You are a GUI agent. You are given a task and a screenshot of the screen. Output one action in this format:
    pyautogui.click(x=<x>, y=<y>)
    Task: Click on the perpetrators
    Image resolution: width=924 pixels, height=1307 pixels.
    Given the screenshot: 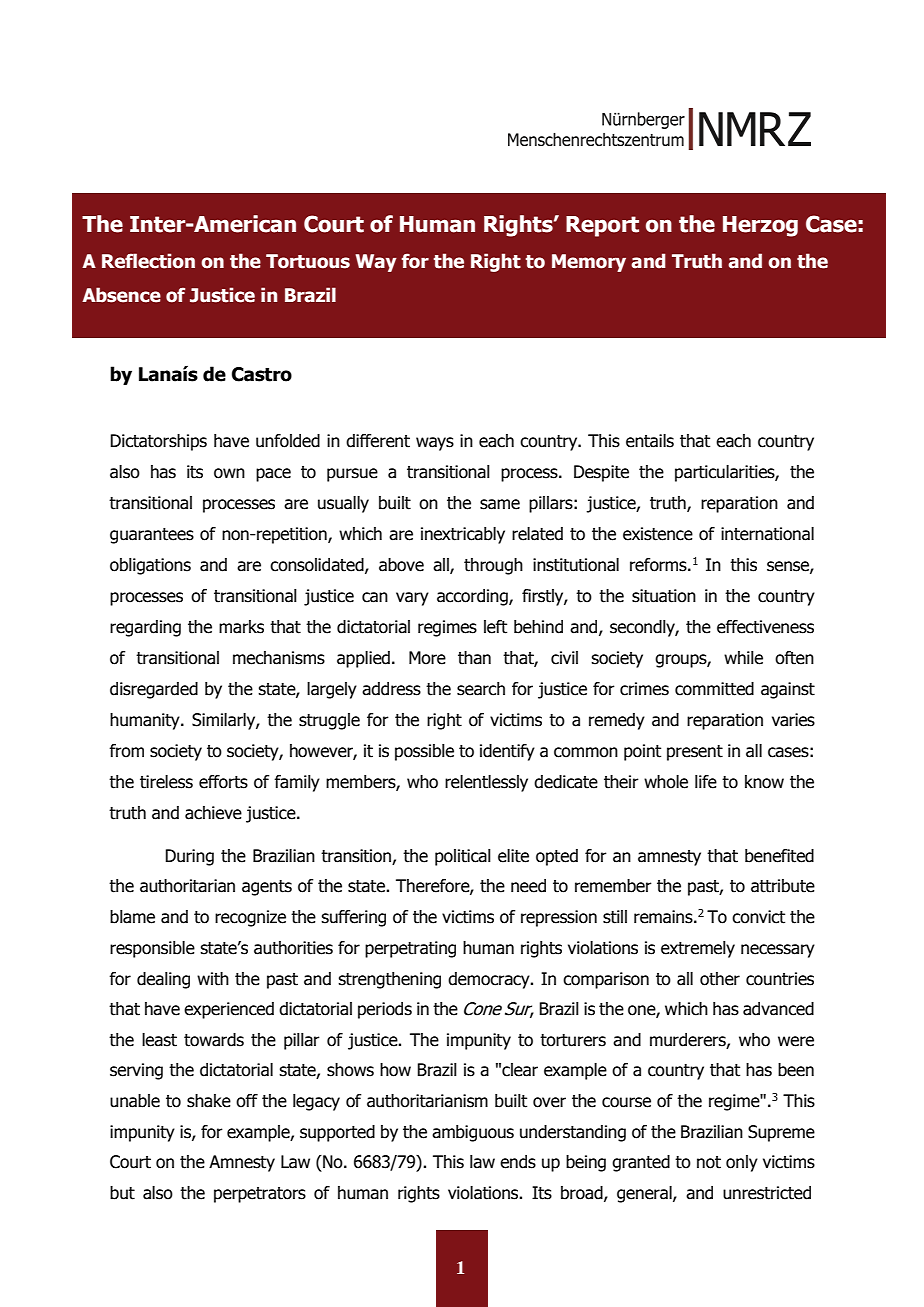 What is the action you would take?
    pyautogui.click(x=260, y=1195)
